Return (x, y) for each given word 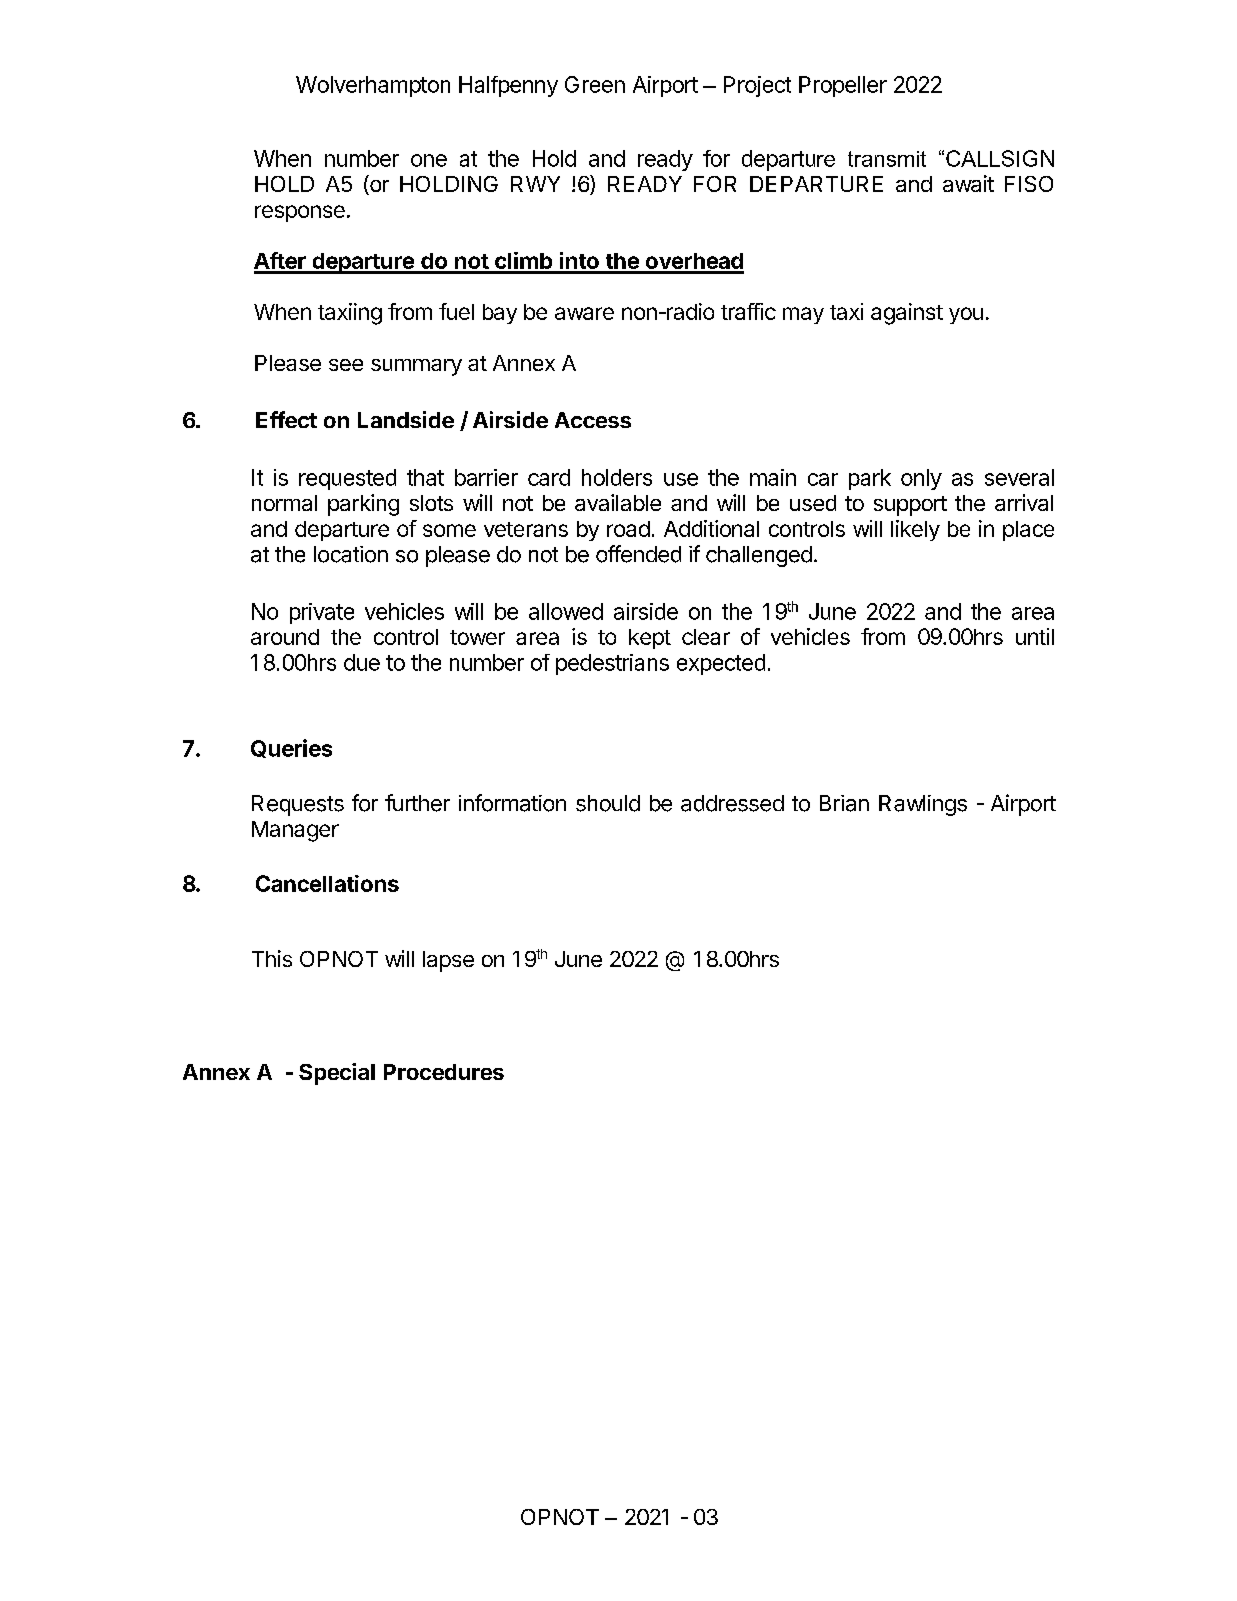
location (351, 554)
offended (638, 554)
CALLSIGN (1000, 158)
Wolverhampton (373, 86)
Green (595, 84)
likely (915, 530)
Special (337, 1074)
